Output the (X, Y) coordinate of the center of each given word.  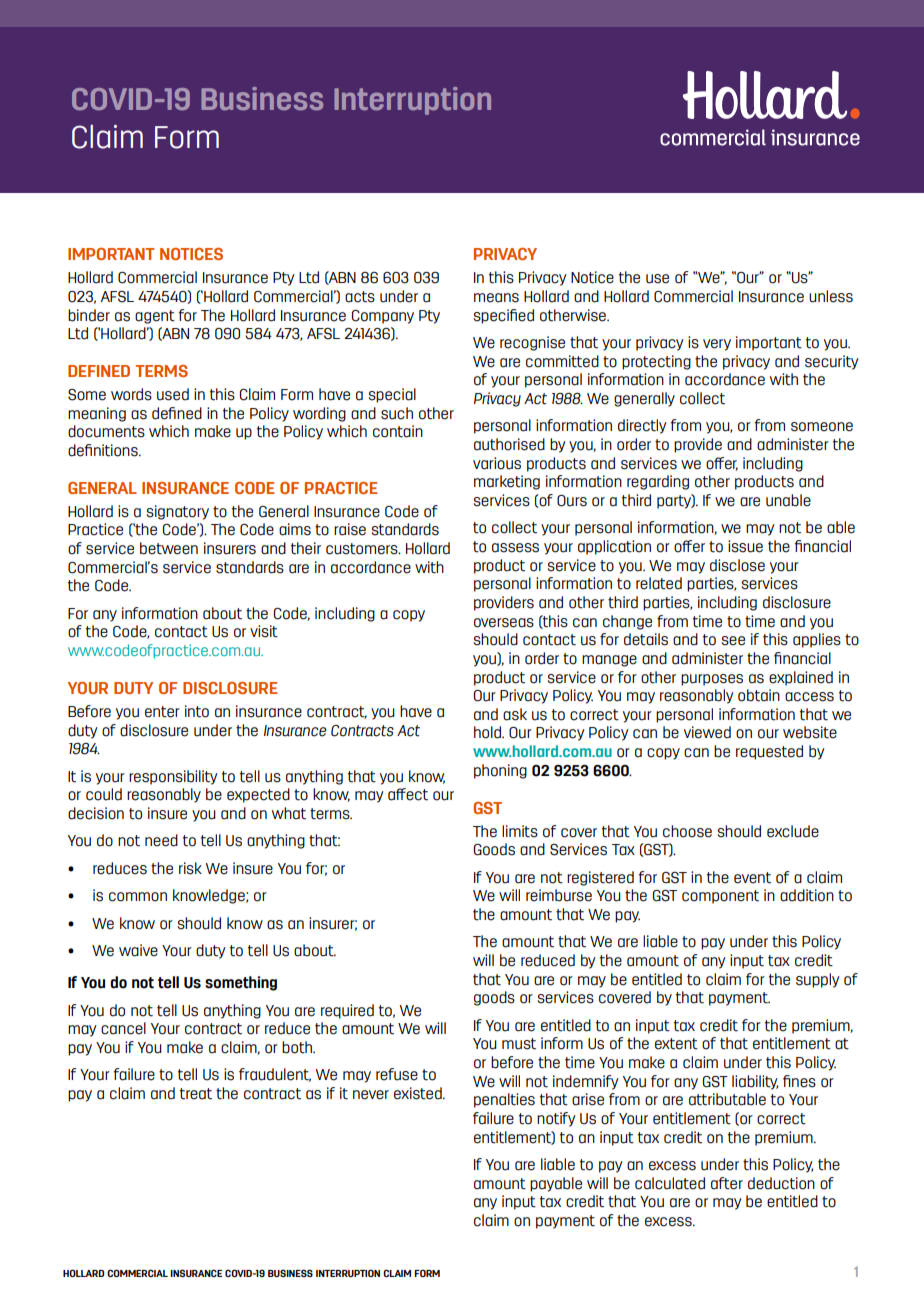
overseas (504, 623)
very (717, 345)
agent (155, 317)
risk (190, 868)
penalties (504, 1100)
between (169, 548)
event (752, 878)
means (496, 298)
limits (520, 831)
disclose (737, 565)
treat (196, 1094)
